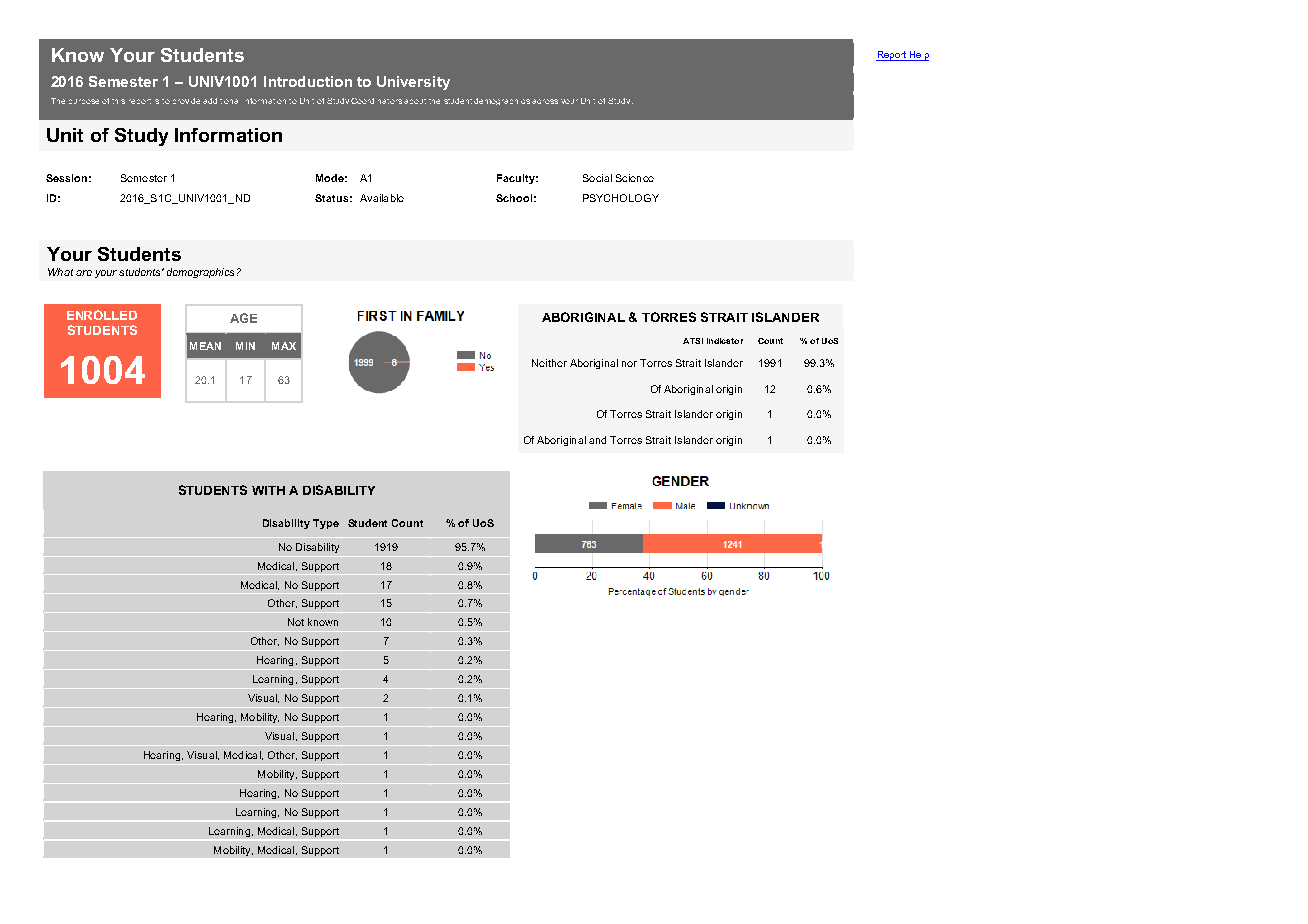 The height and width of the page is (924, 1308). Describe the element at coordinates (725, 341) in the page. I see `Indicator` at that location.
